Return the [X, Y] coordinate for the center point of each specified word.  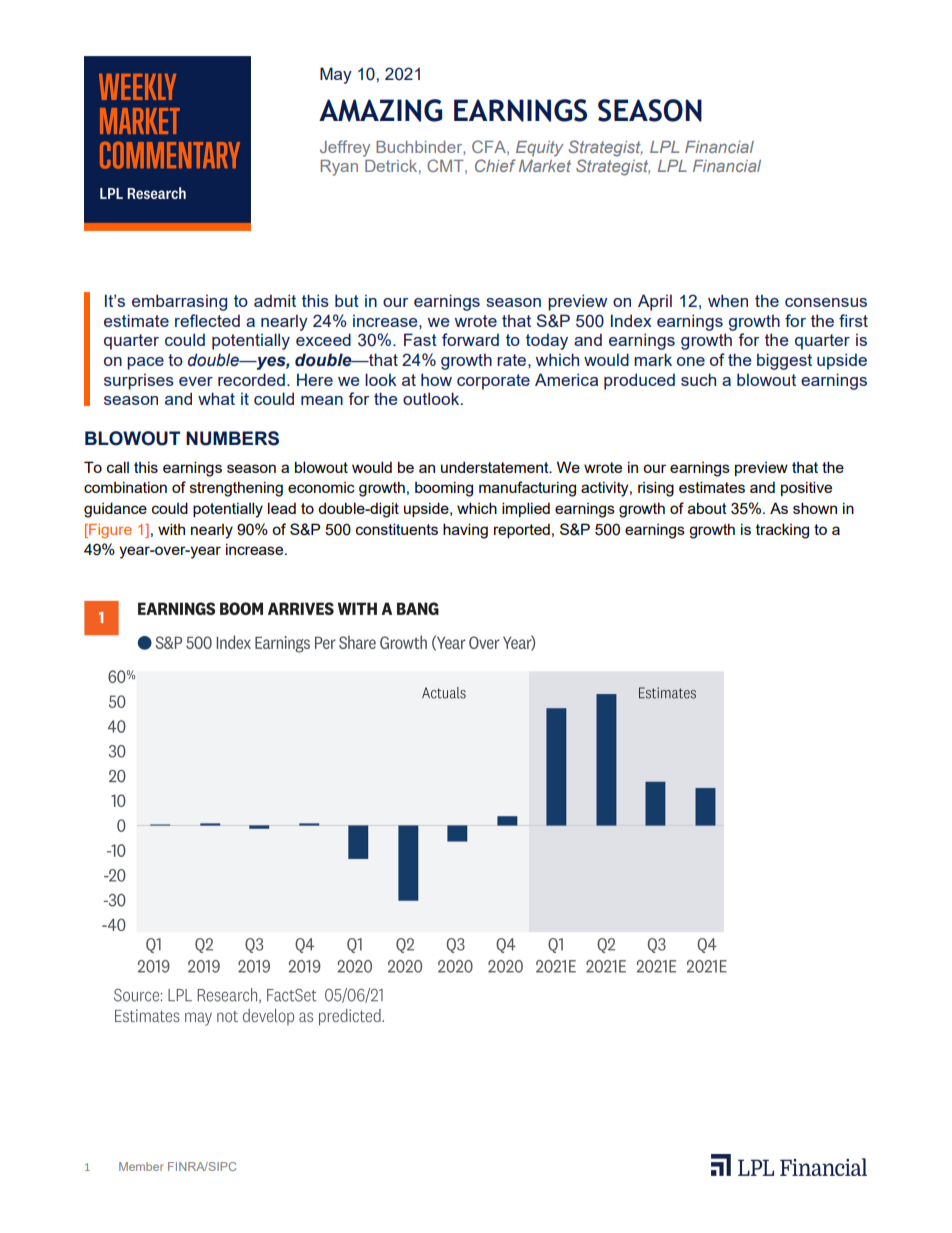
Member [141, 1166]
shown [815, 508]
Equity [539, 149]
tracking [782, 531]
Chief [495, 165]
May [336, 75]
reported [522, 530]
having [465, 531]
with [171, 529]
